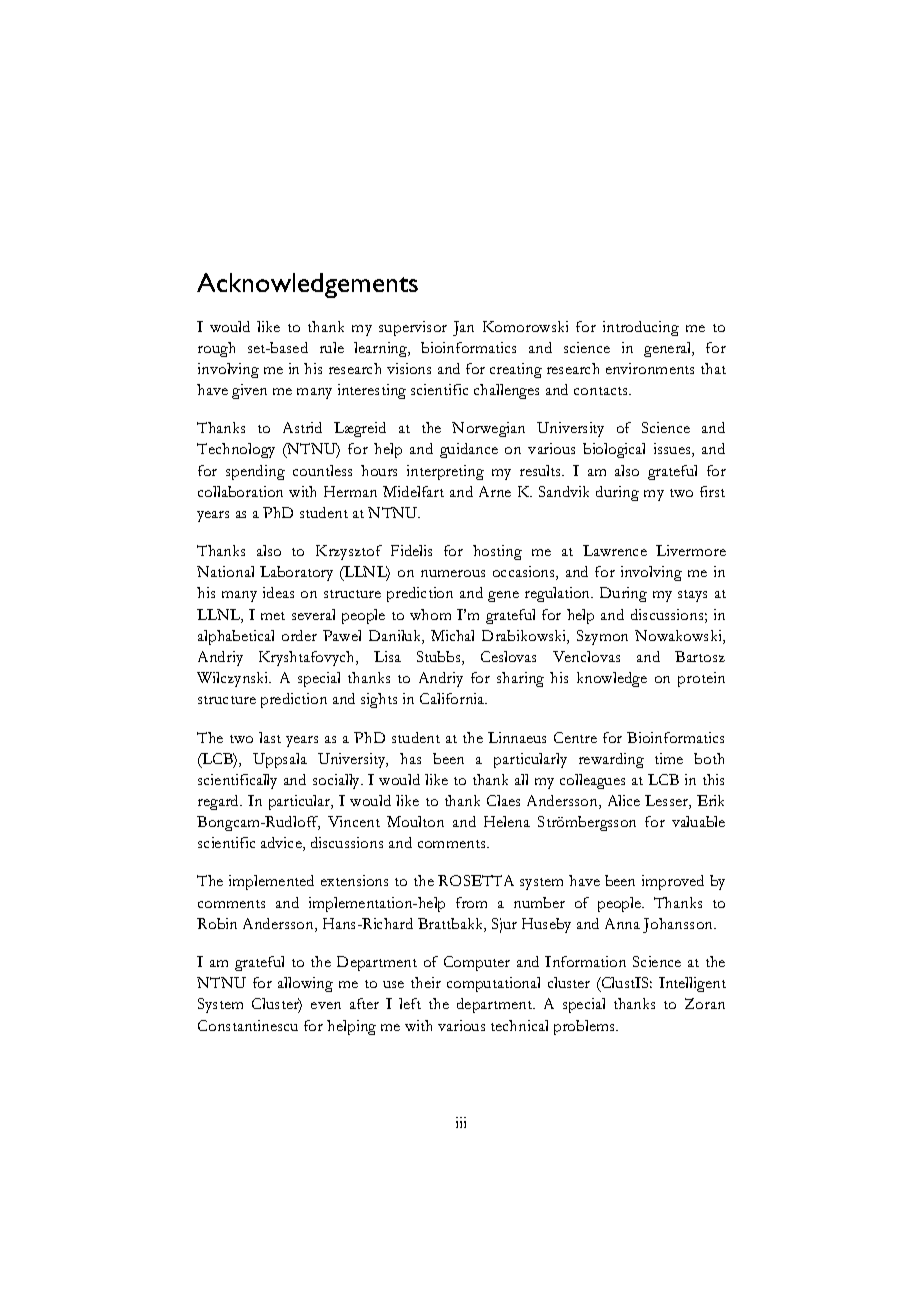 The height and width of the screenshot is (1308, 924). I want to click on environments, so click(650, 368).
